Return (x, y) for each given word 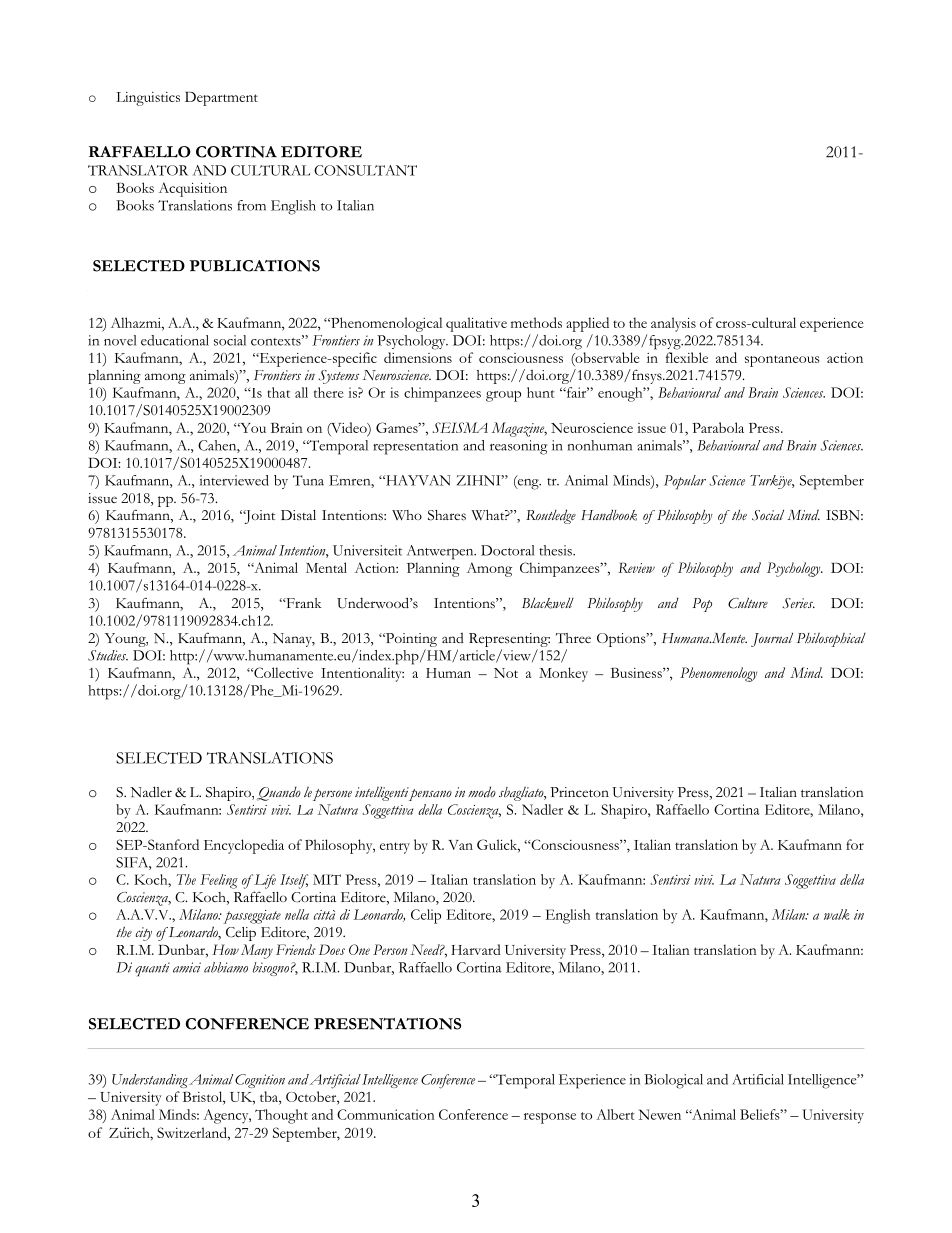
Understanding (150, 1081)
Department (221, 98)
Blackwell (548, 603)
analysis (673, 324)
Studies (108, 655)
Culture (748, 603)
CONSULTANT (365, 170)
